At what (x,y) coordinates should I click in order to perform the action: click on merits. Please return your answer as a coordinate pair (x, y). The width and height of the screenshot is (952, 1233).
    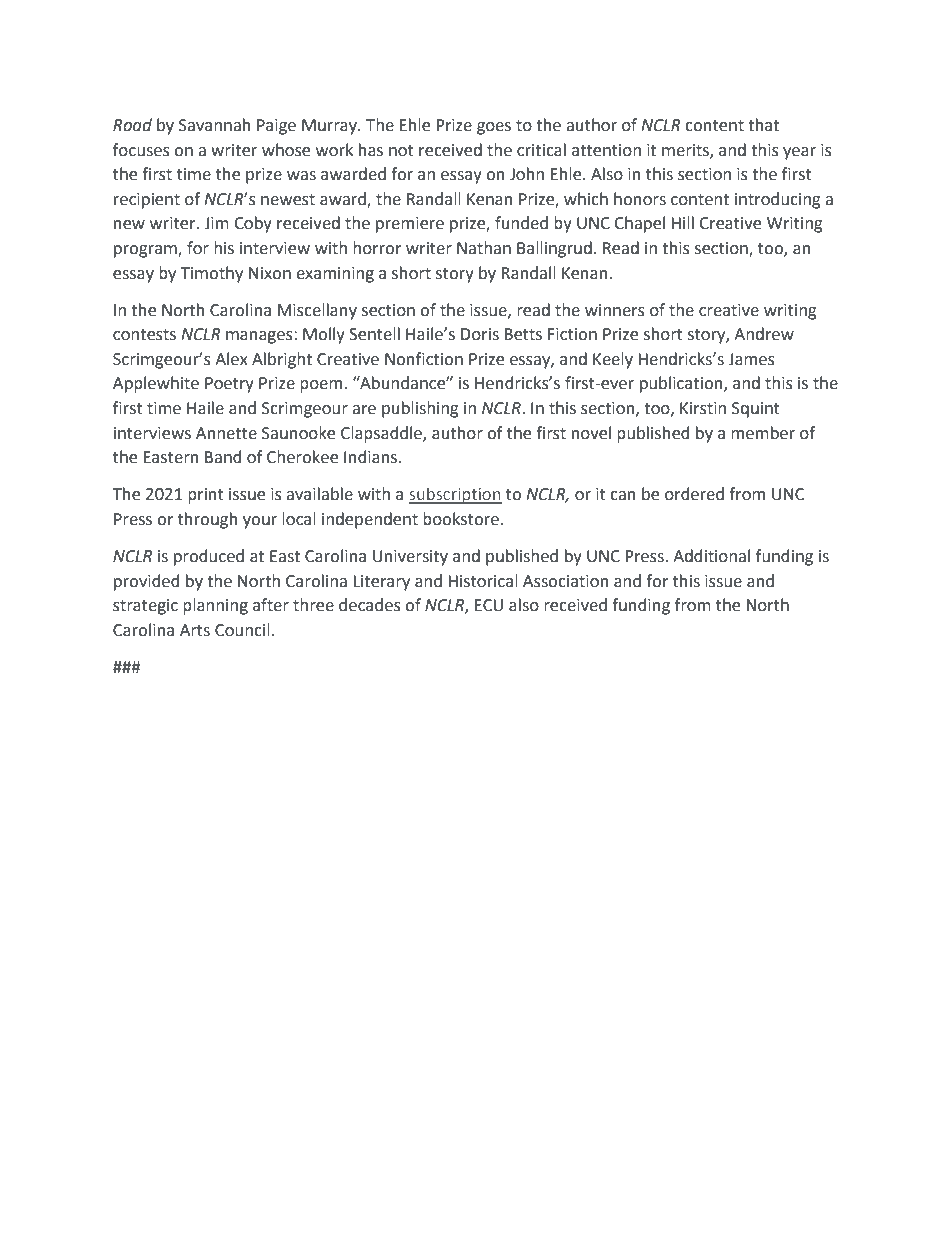
    Looking at the image, I should click on (686, 151).
